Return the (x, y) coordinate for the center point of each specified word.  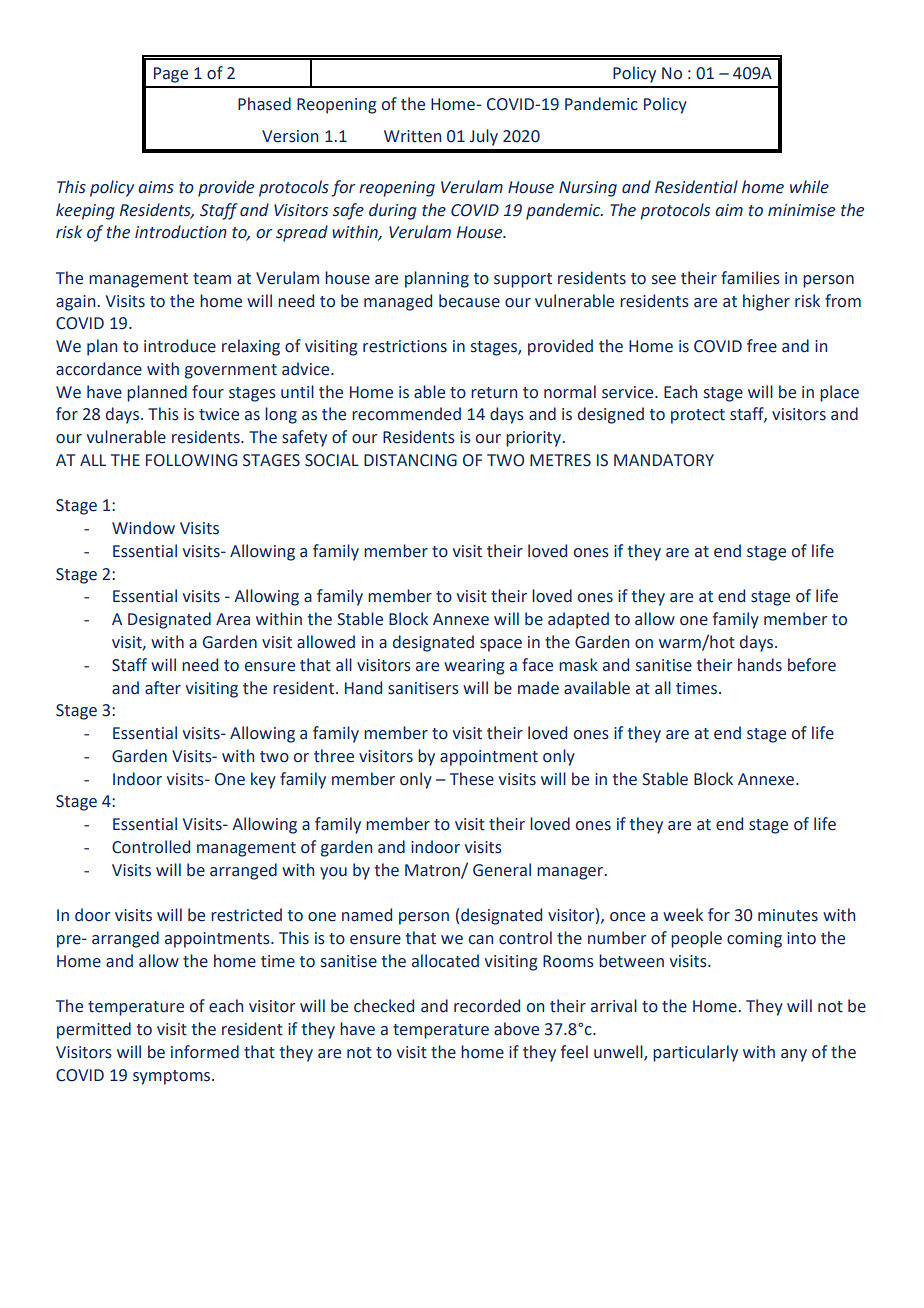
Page (171, 75)
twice (219, 414)
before (812, 665)
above (516, 1029)
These (472, 779)
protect (698, 416)
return (494, 393)
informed (205, 1052)
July (484, 137)
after (163, 688)
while (809, 187)
